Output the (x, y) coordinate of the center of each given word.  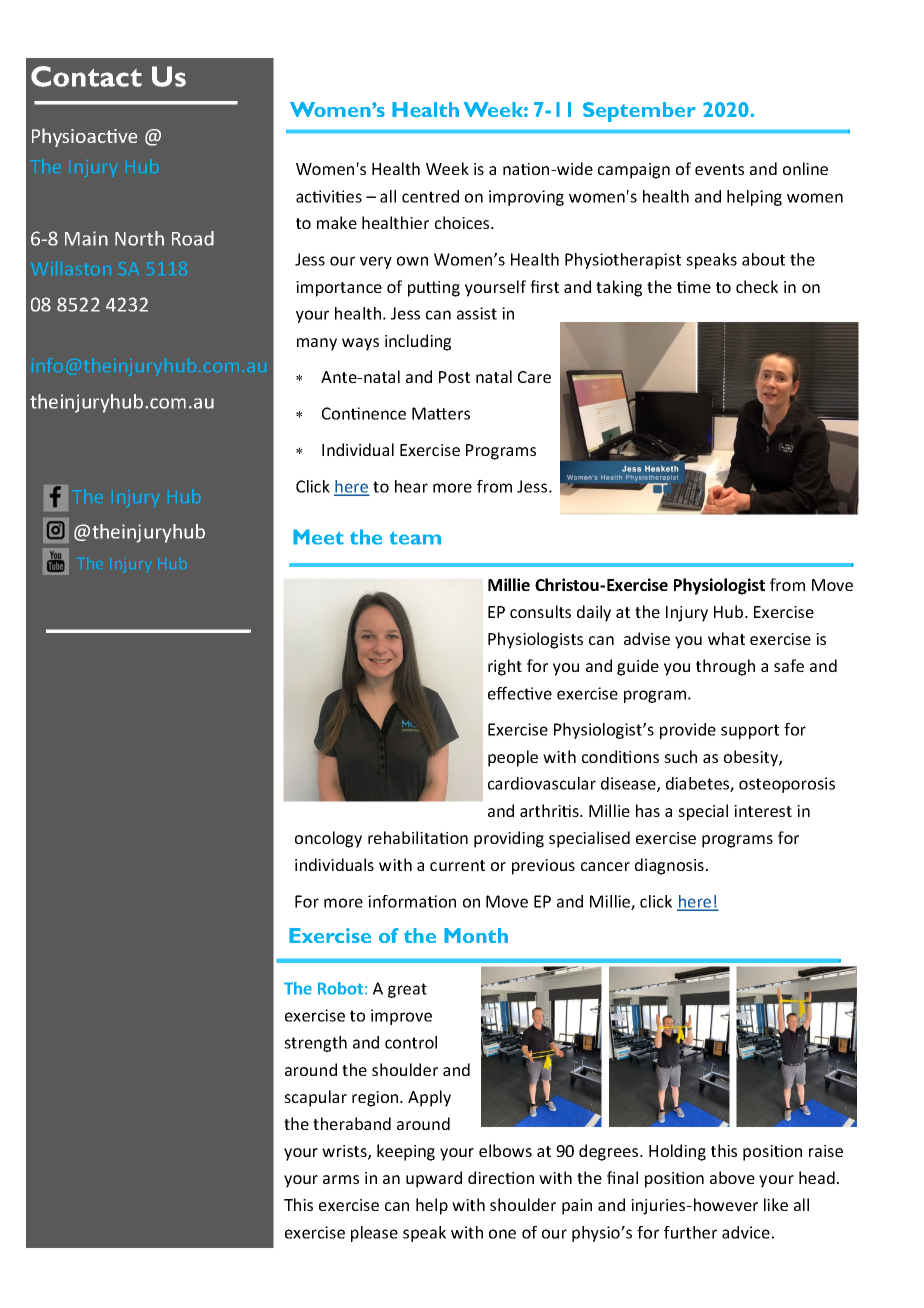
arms (341, 1179)
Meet (318, 537)
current (457, 865)
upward (434, 1179)
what (726, 638)
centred (430, 196)
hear (411, 486)
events (719, 169)
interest (763, 811)
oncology (328, 839)
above (732, 1177)
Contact (86, 76)
